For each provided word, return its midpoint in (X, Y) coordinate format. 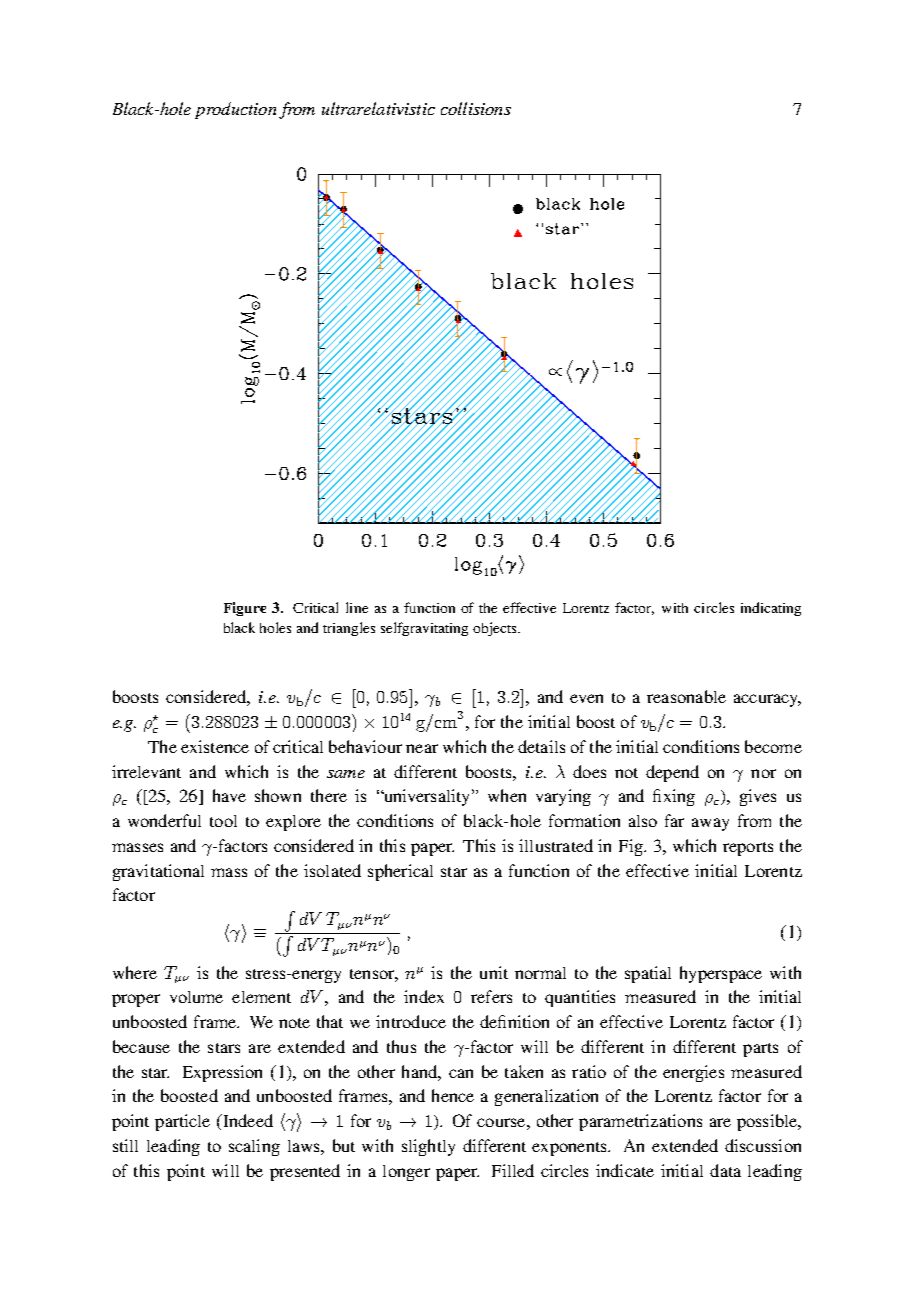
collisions (476, 108)
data (725, 1170)
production (235, 110)
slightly (428, 1147)
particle (182, 1122)
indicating (771, 609)
